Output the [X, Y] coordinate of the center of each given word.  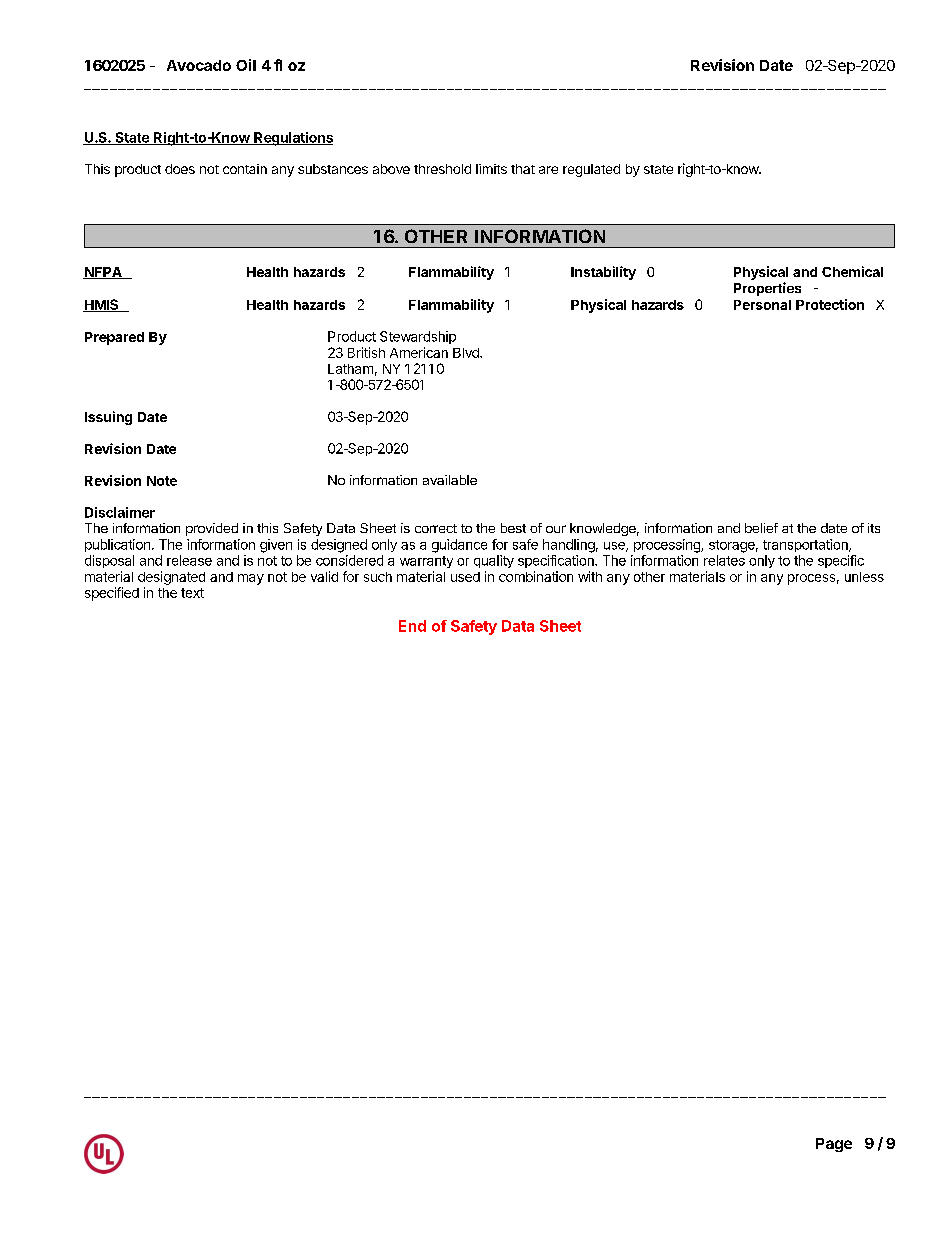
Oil [246, 65]
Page [834, 1145]
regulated [591, 170]
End [412, 626]
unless [864, 577]
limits [491, 169]
